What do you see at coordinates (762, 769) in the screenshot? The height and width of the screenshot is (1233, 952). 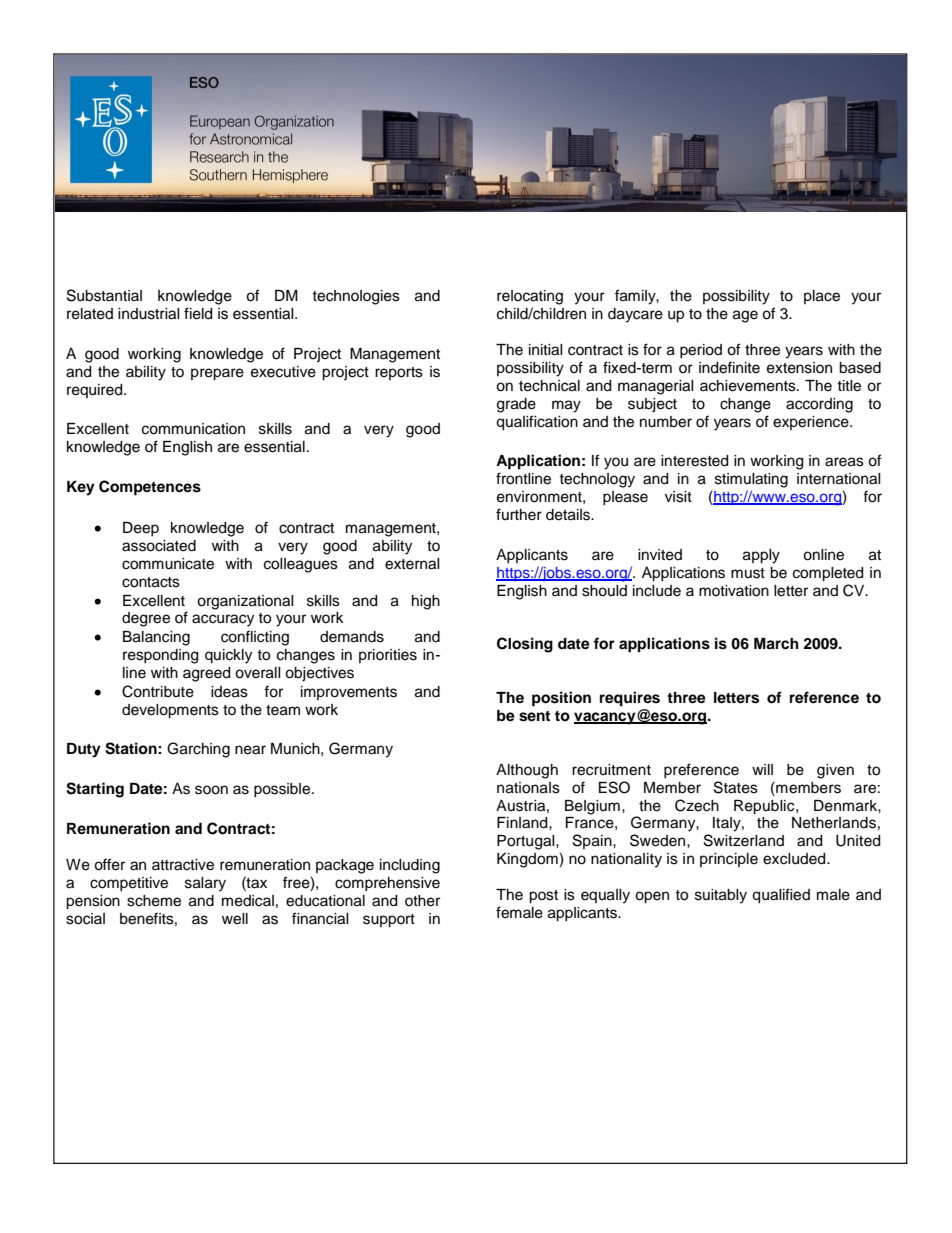 I see `will` at bounding box center [762, 769].
